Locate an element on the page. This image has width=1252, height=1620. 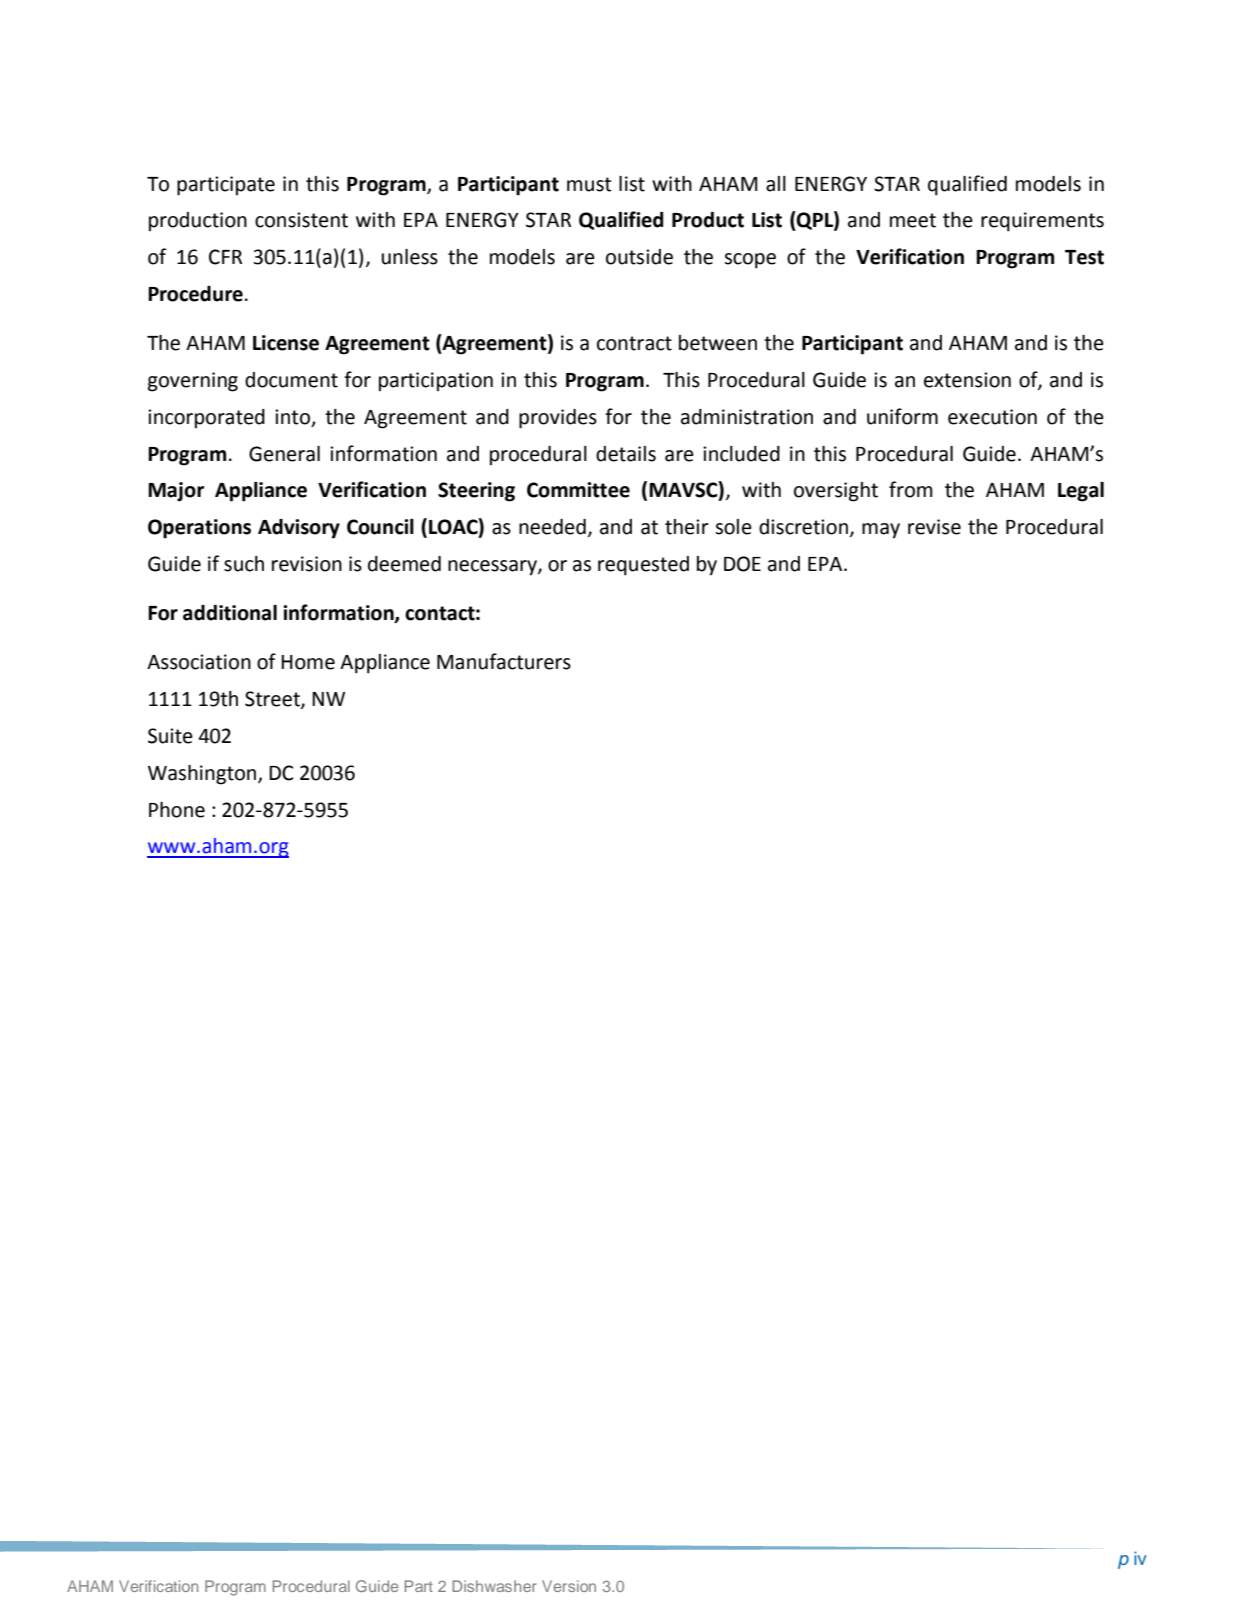
DOE is located at coordinates (742, 564).
